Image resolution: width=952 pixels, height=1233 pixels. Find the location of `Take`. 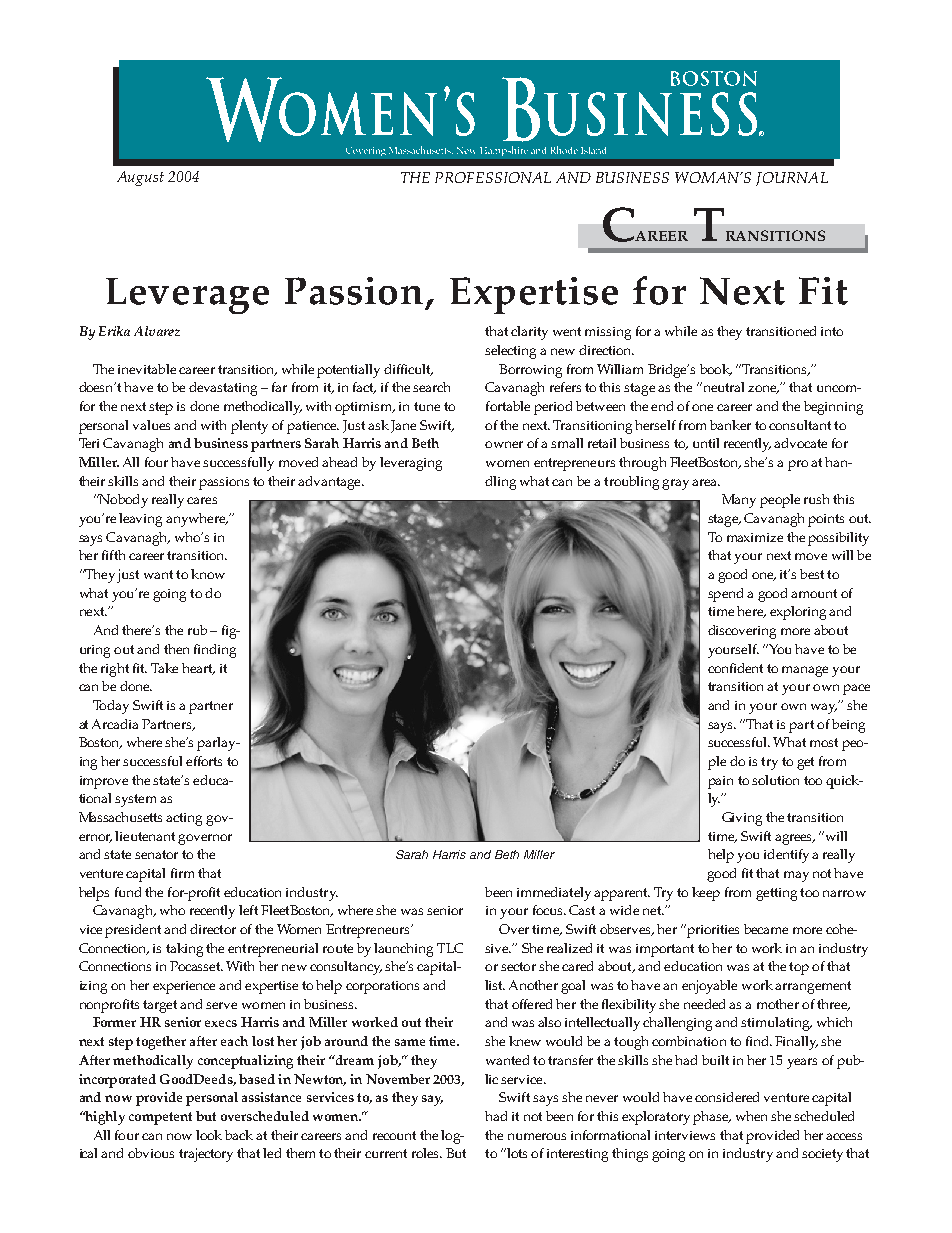

Take is located at coordinates (164, 668).
